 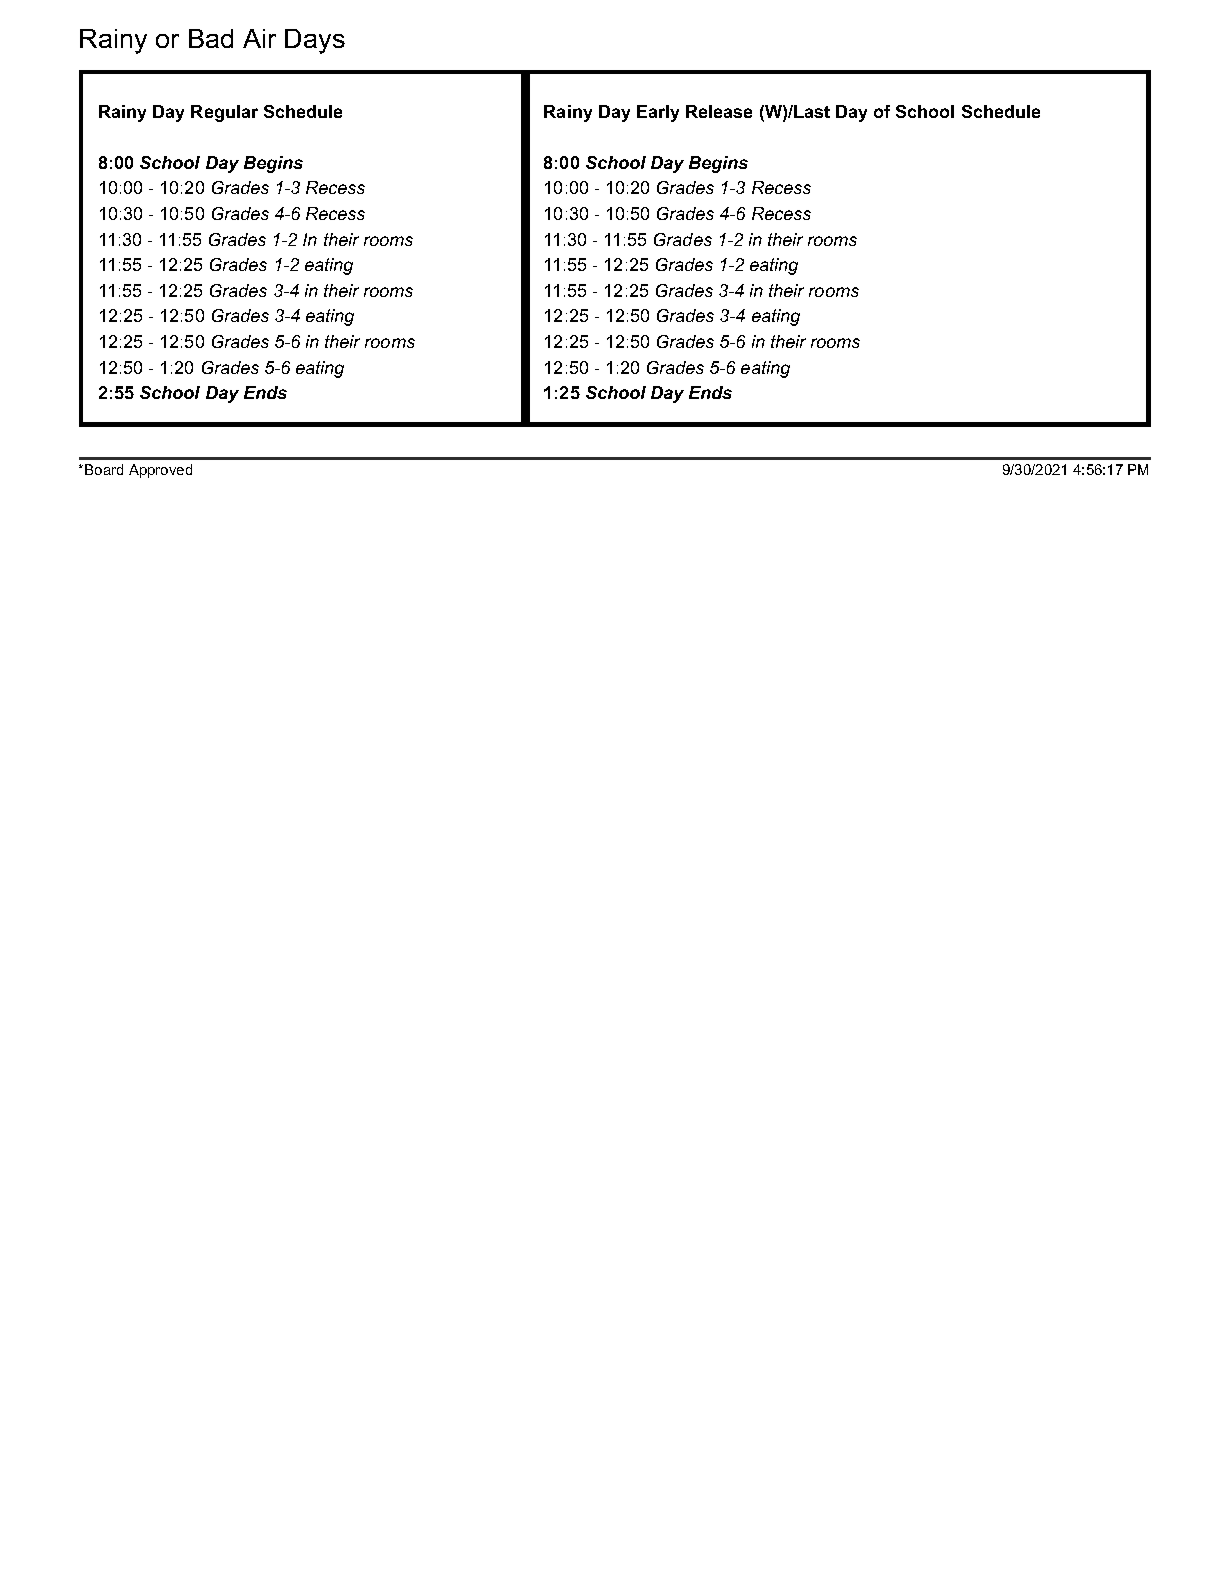 I want to click on Early, so click(x=658, y=113).
